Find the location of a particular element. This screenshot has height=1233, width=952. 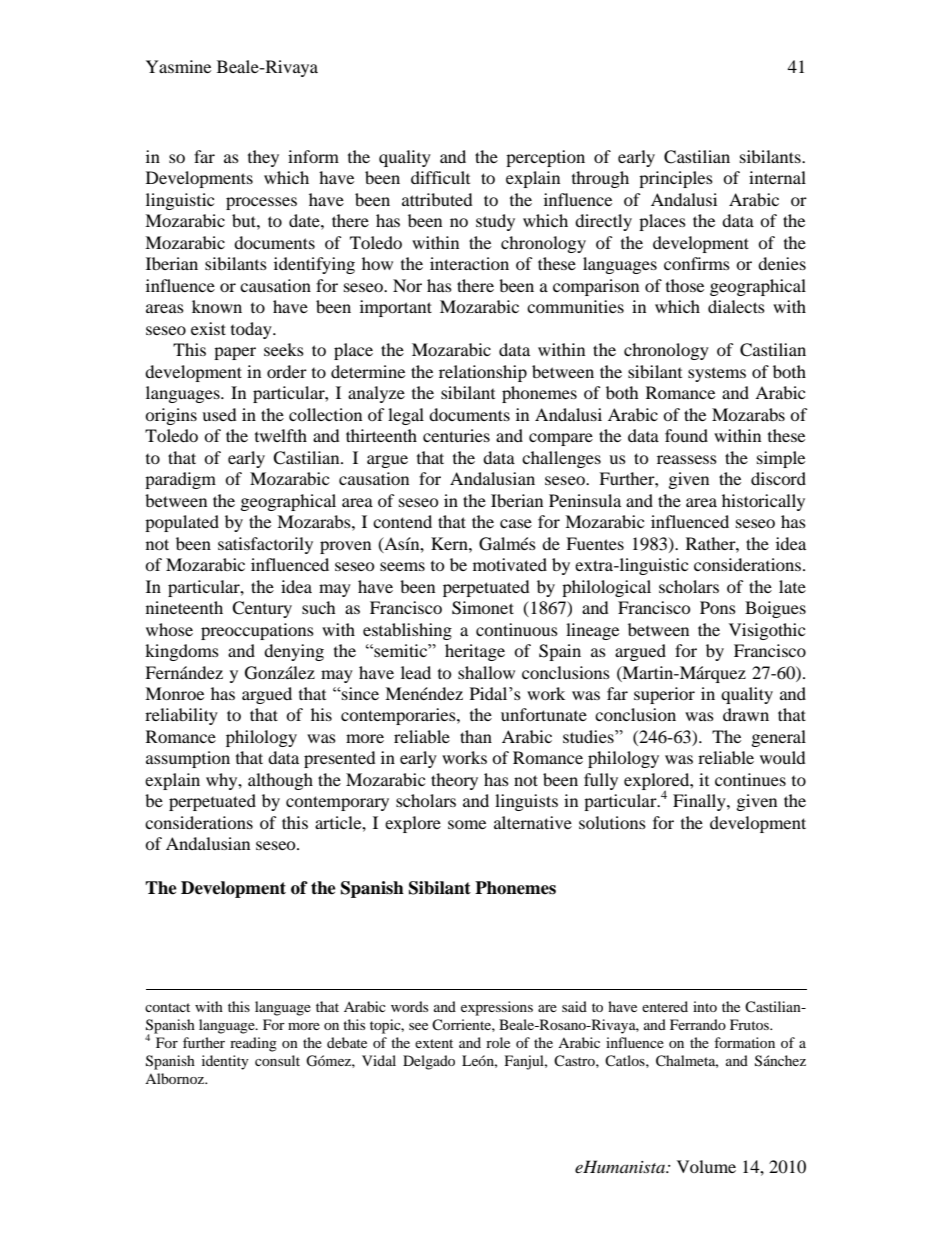

identity is located at coordinates (225, 1062).
